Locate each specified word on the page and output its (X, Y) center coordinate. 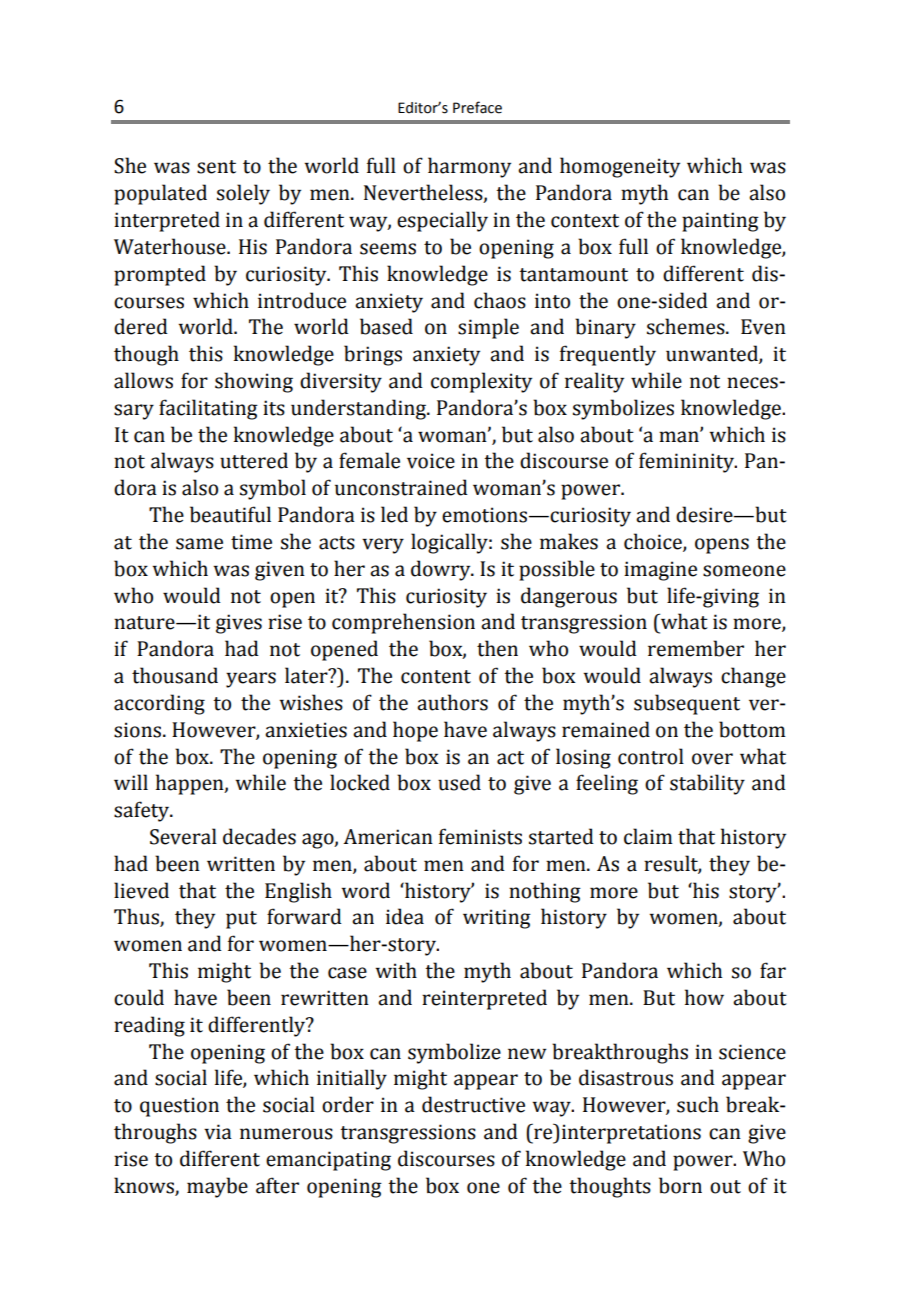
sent (216, 167)
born (680, 1185)
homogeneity (620, 167)
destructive (473, 1104)
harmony (469, 167)
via (218, 1132)
